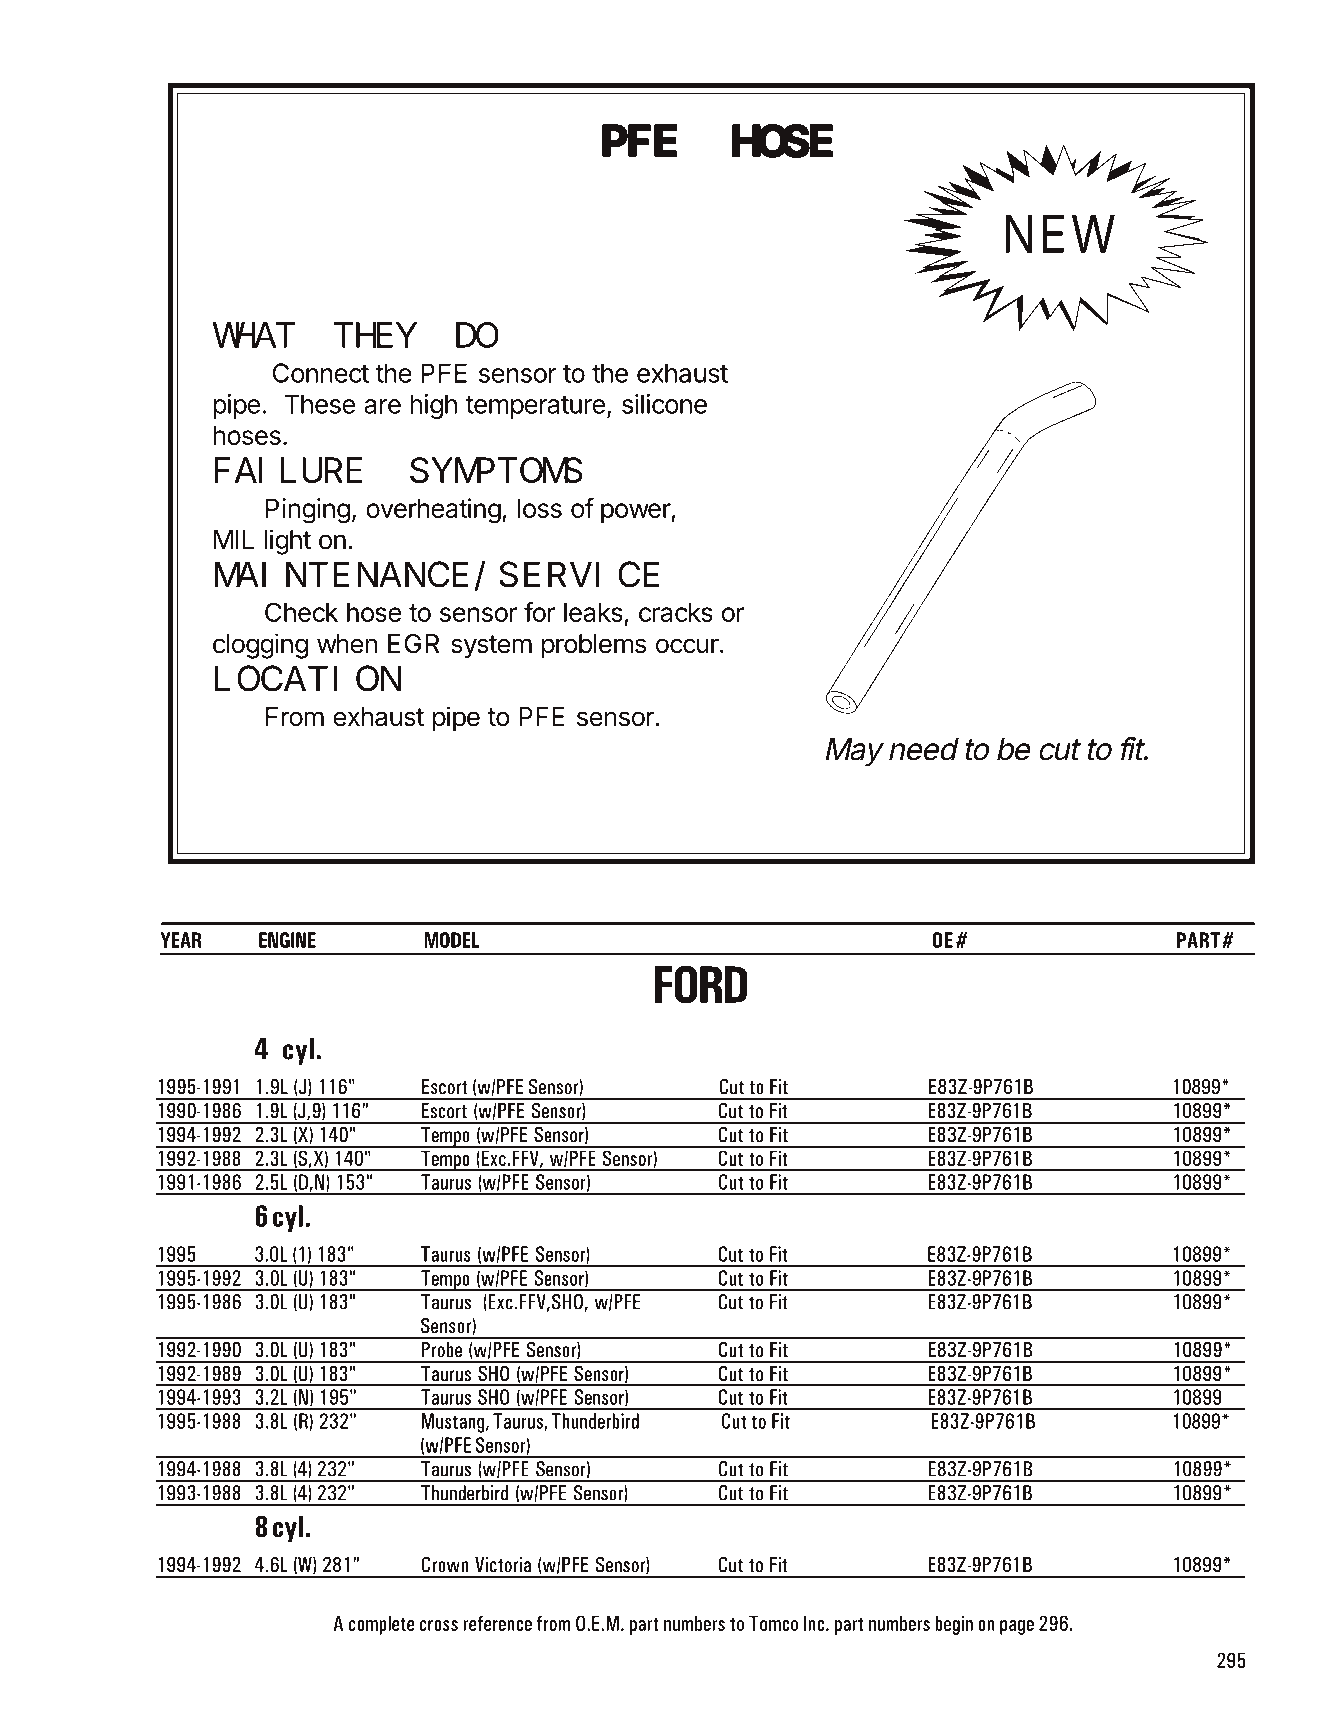 The image size is (1328, 1718). I want to click on leaks, so click(593, 612).
